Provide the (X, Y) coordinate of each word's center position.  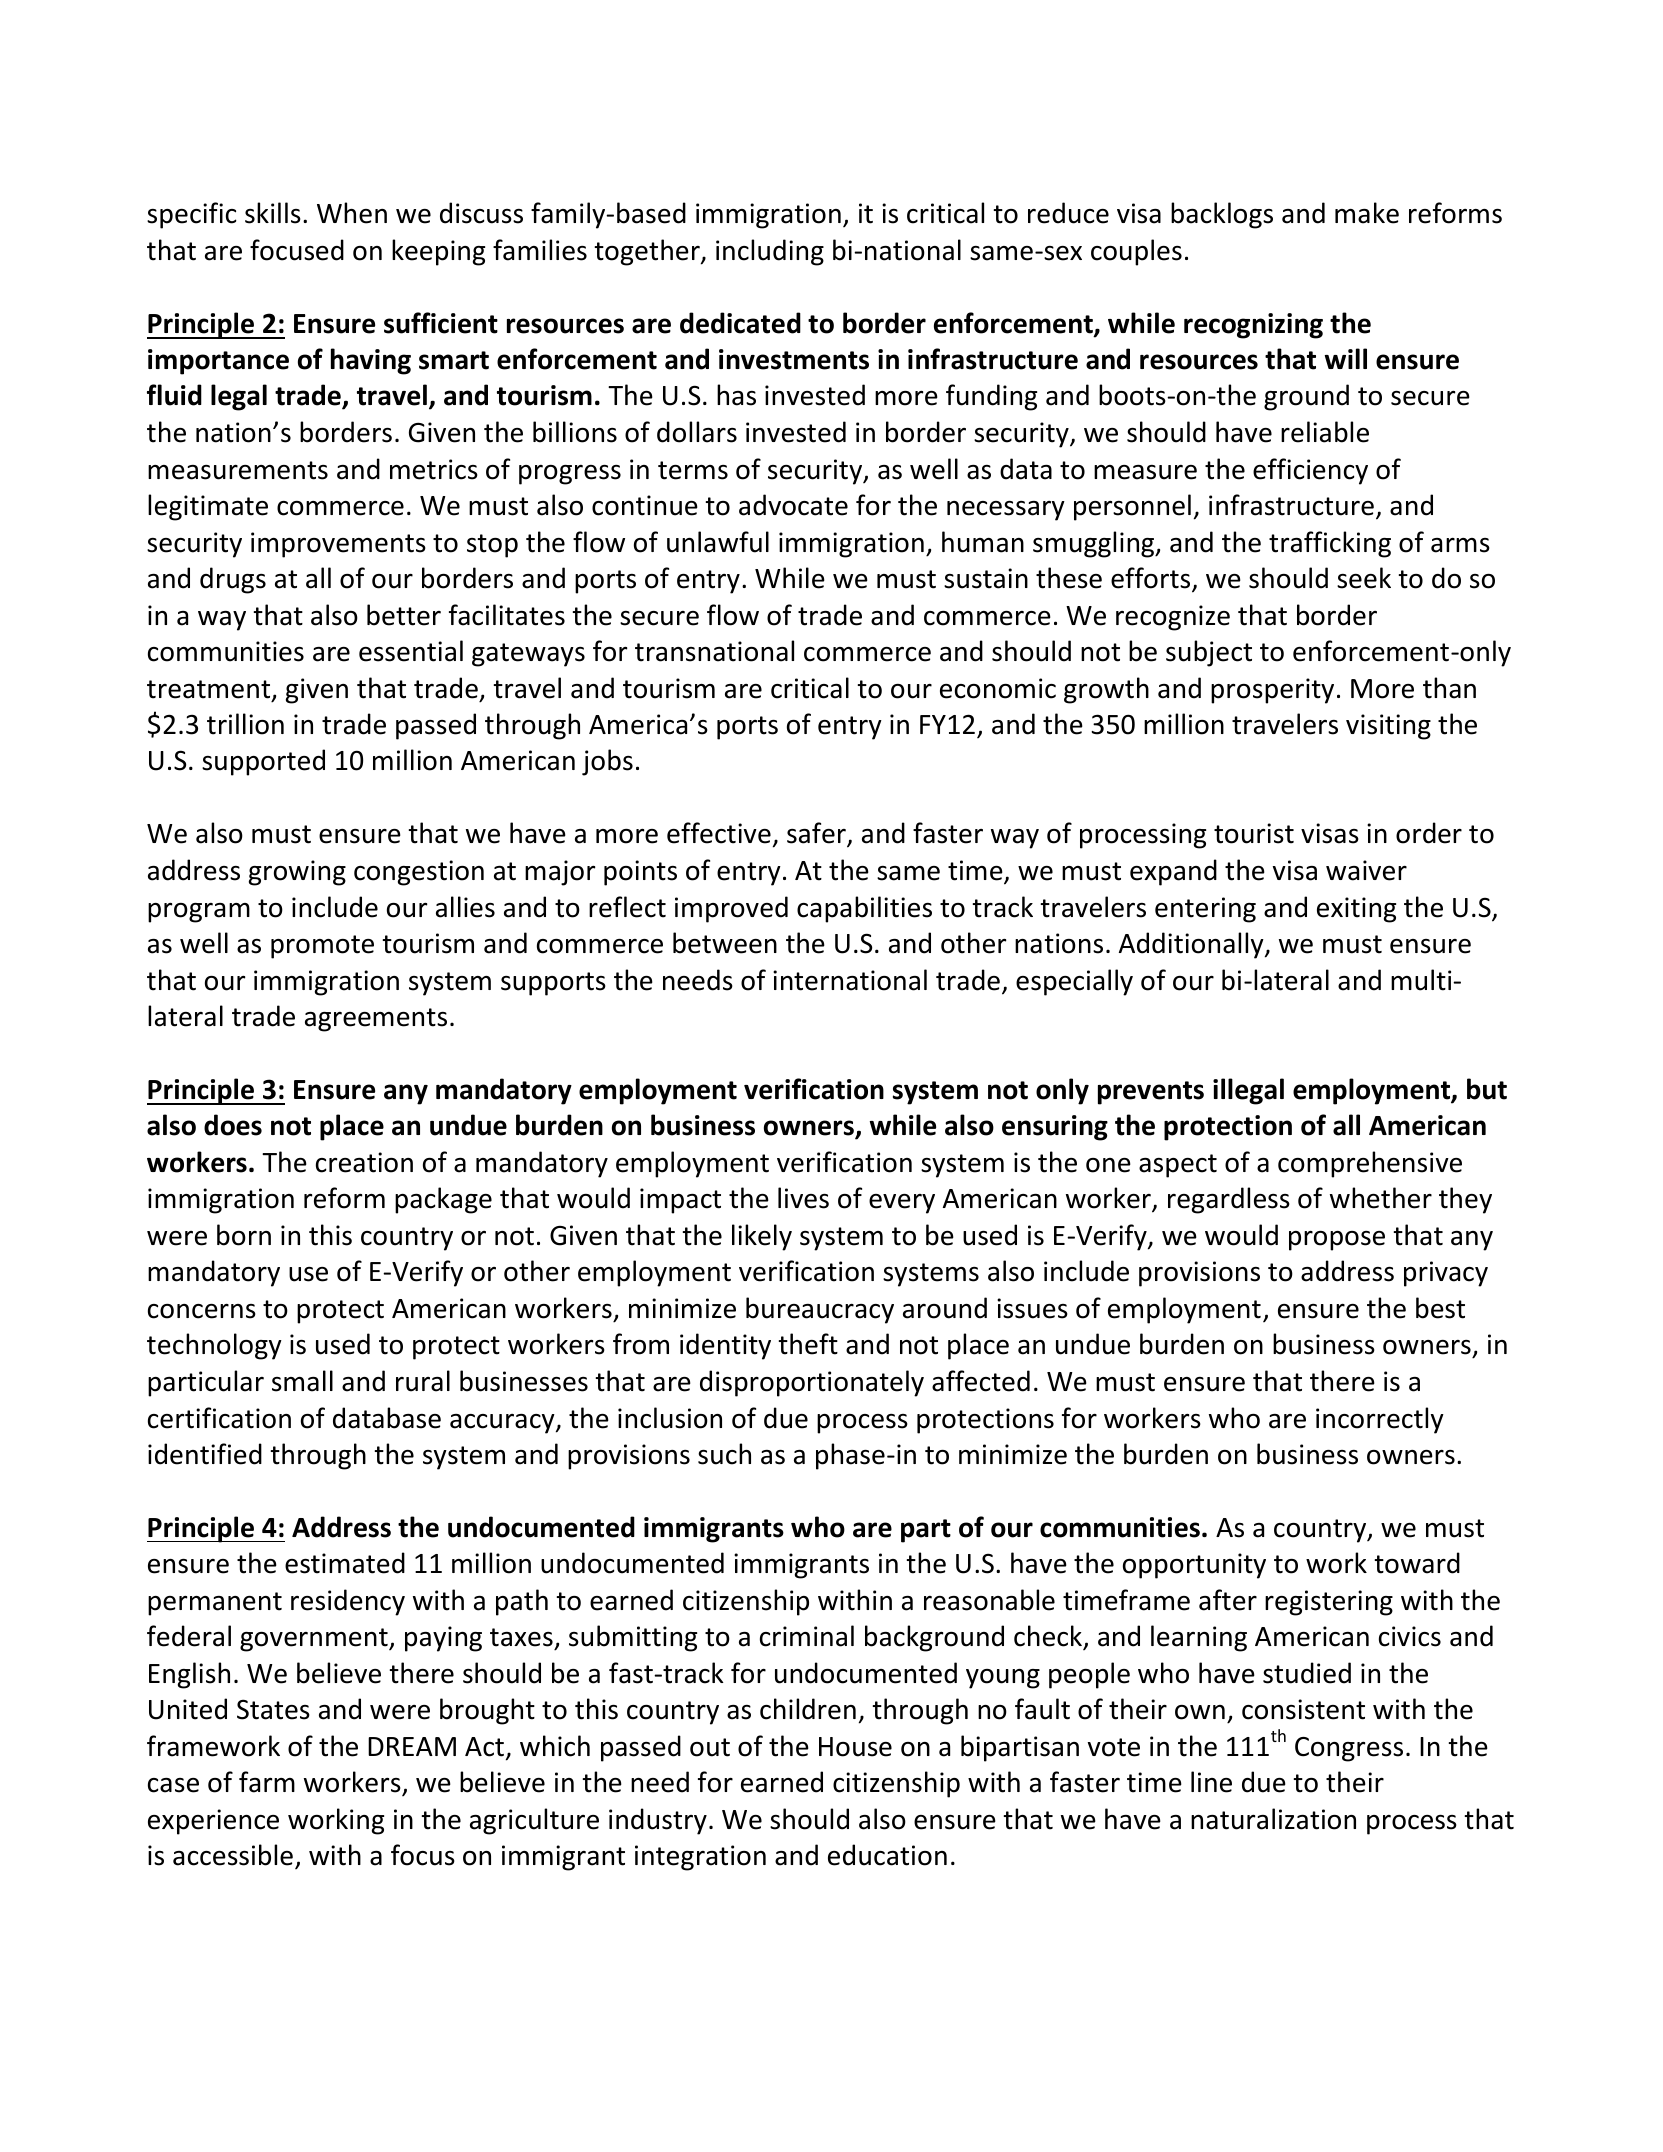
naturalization (1273, 1819)
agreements (376, 1020)
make (1367, 213)
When (352, 213)
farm (267, 1782)
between (725, 943)
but (1487, 1089)
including (770, 252)
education (887, 1855)
